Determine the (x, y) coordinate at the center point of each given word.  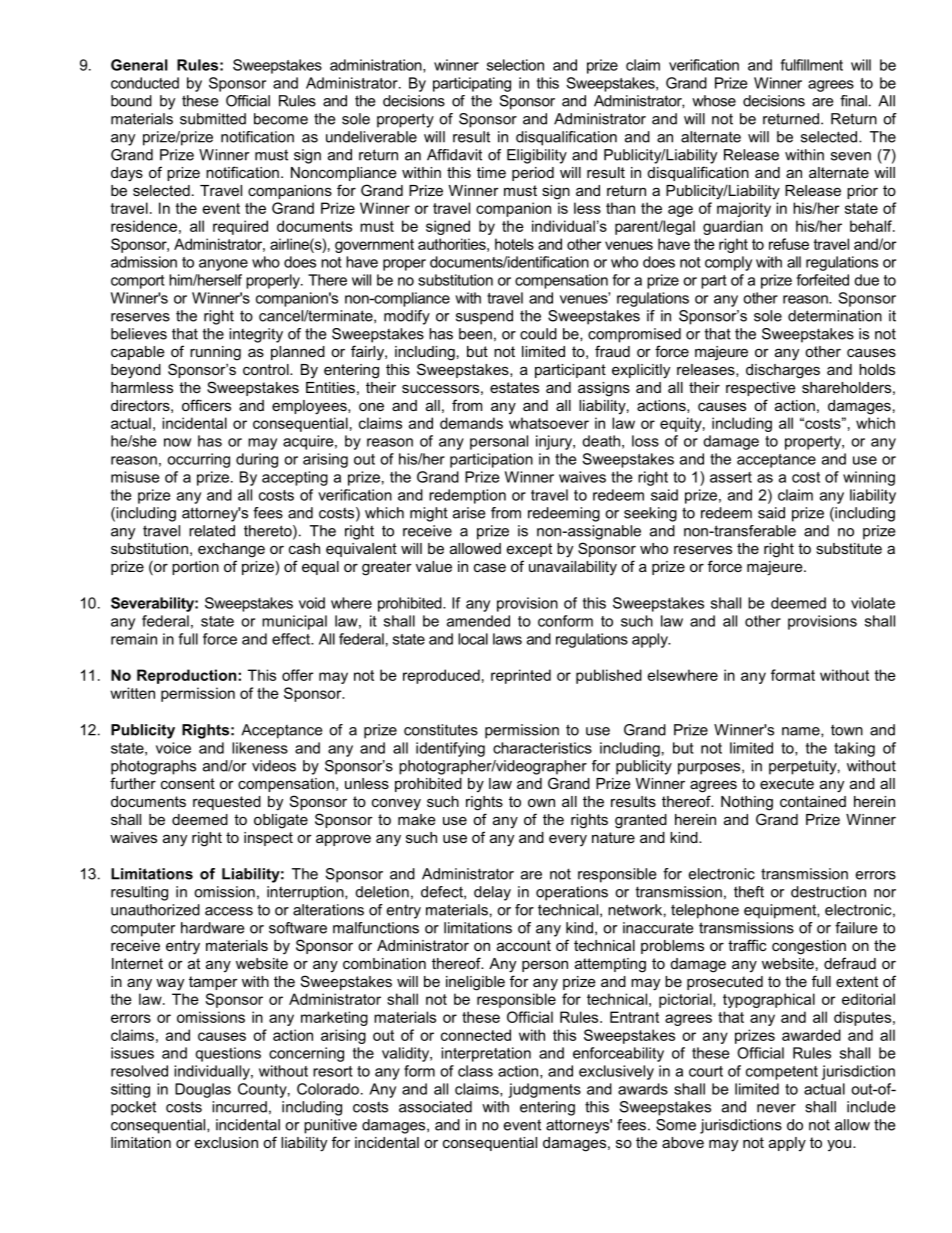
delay (492, 893)
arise (469, 513)
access (229, 911)
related (212, 531)
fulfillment (812, 65)
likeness (260, 748)
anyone (223, 265)
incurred (239, 1107)
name (802, 731)
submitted (213, 119)
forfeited (823, 280)
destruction (828, 892)
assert (731, 477)
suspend (484, 317)
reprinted (521, 676)
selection (515, 65)
